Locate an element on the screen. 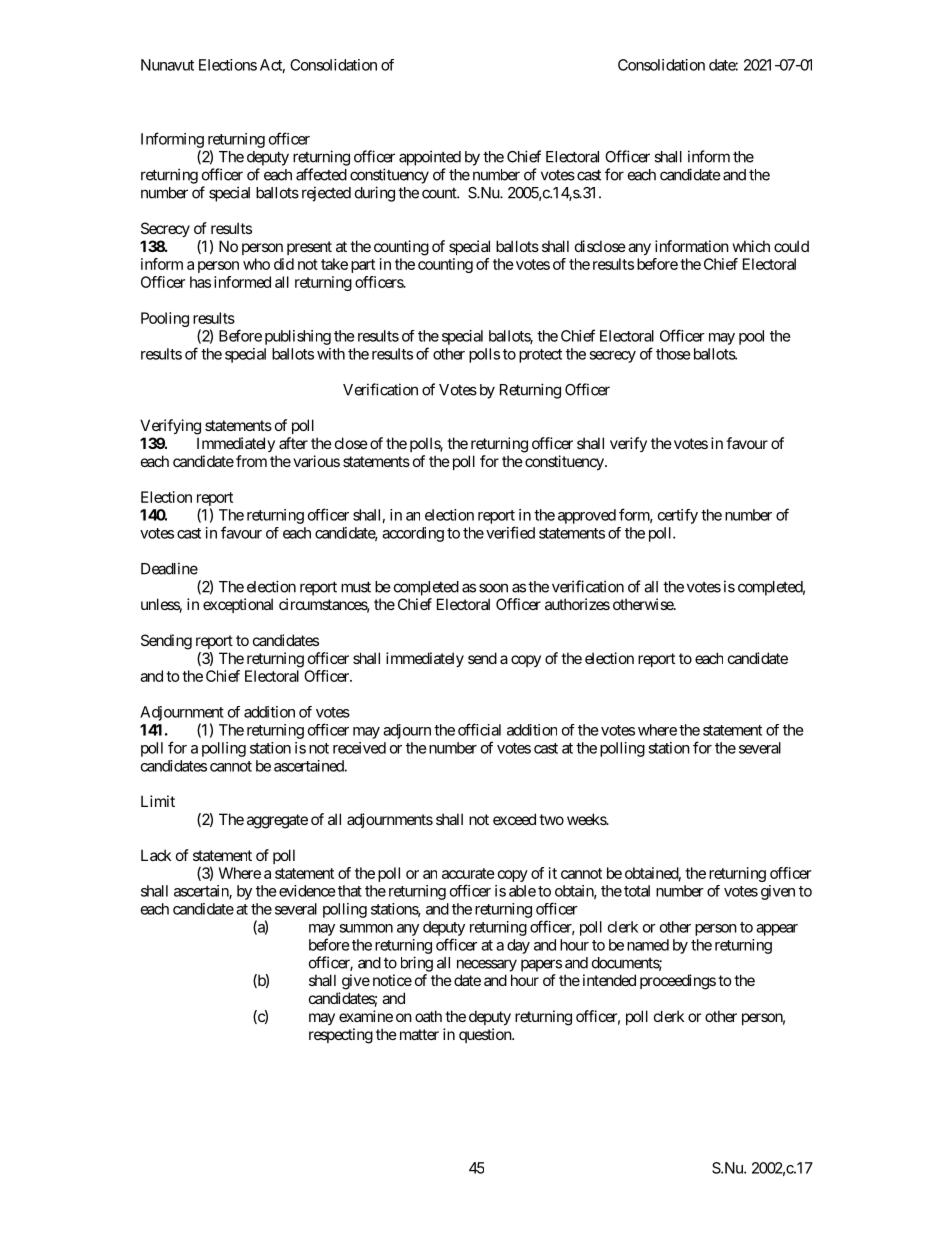 This screenshot has width=952, height=1233. which is located at coordinates (751, 246).
